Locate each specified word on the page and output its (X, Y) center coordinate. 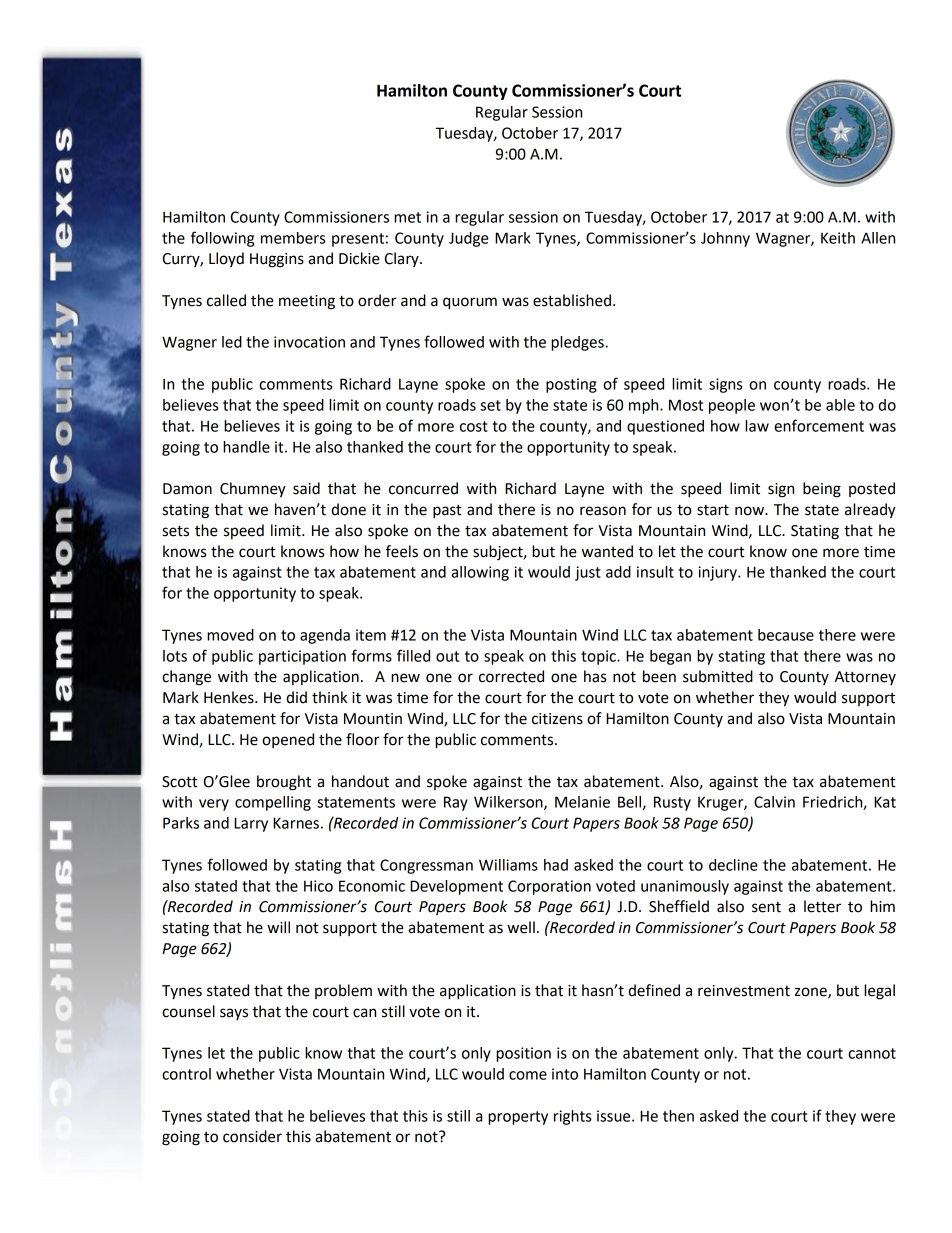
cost (474, 426)
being (822, 490)
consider (252, 1136)
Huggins (277, 260)
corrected (511, 676)
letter (822, 906)
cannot (872, 1053)
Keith (838, 238)
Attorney (865, 678)
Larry (251, 824)
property (518, 1118)
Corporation (549, 887)
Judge (469, 239)
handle (246, 447)
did (296, 697)
